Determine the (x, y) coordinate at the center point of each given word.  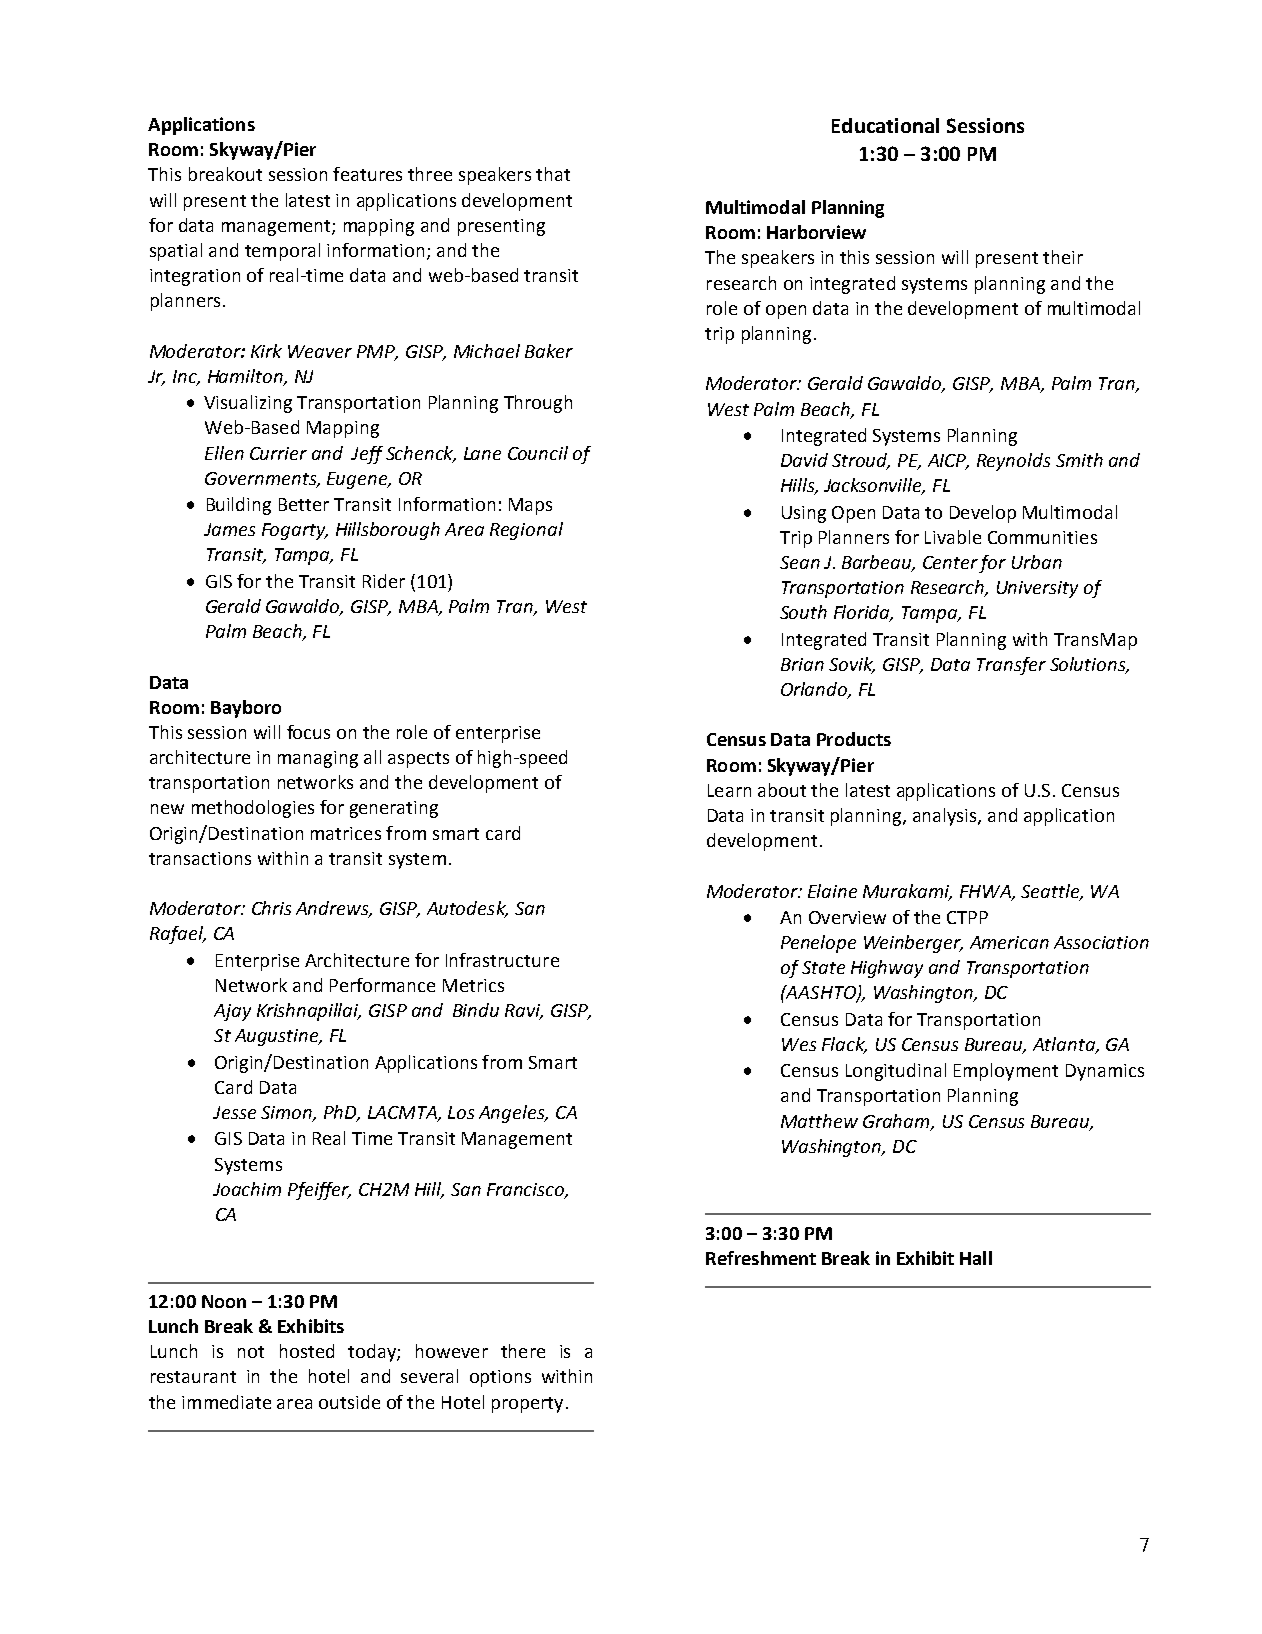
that (553, 174)
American (1009, 942)
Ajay (232, 1012)
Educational (885, 125)
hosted (307, 1351)
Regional (526, 531)
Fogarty (295, 531)
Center (950, 562)
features (367, 174)
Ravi (524, 1012)
